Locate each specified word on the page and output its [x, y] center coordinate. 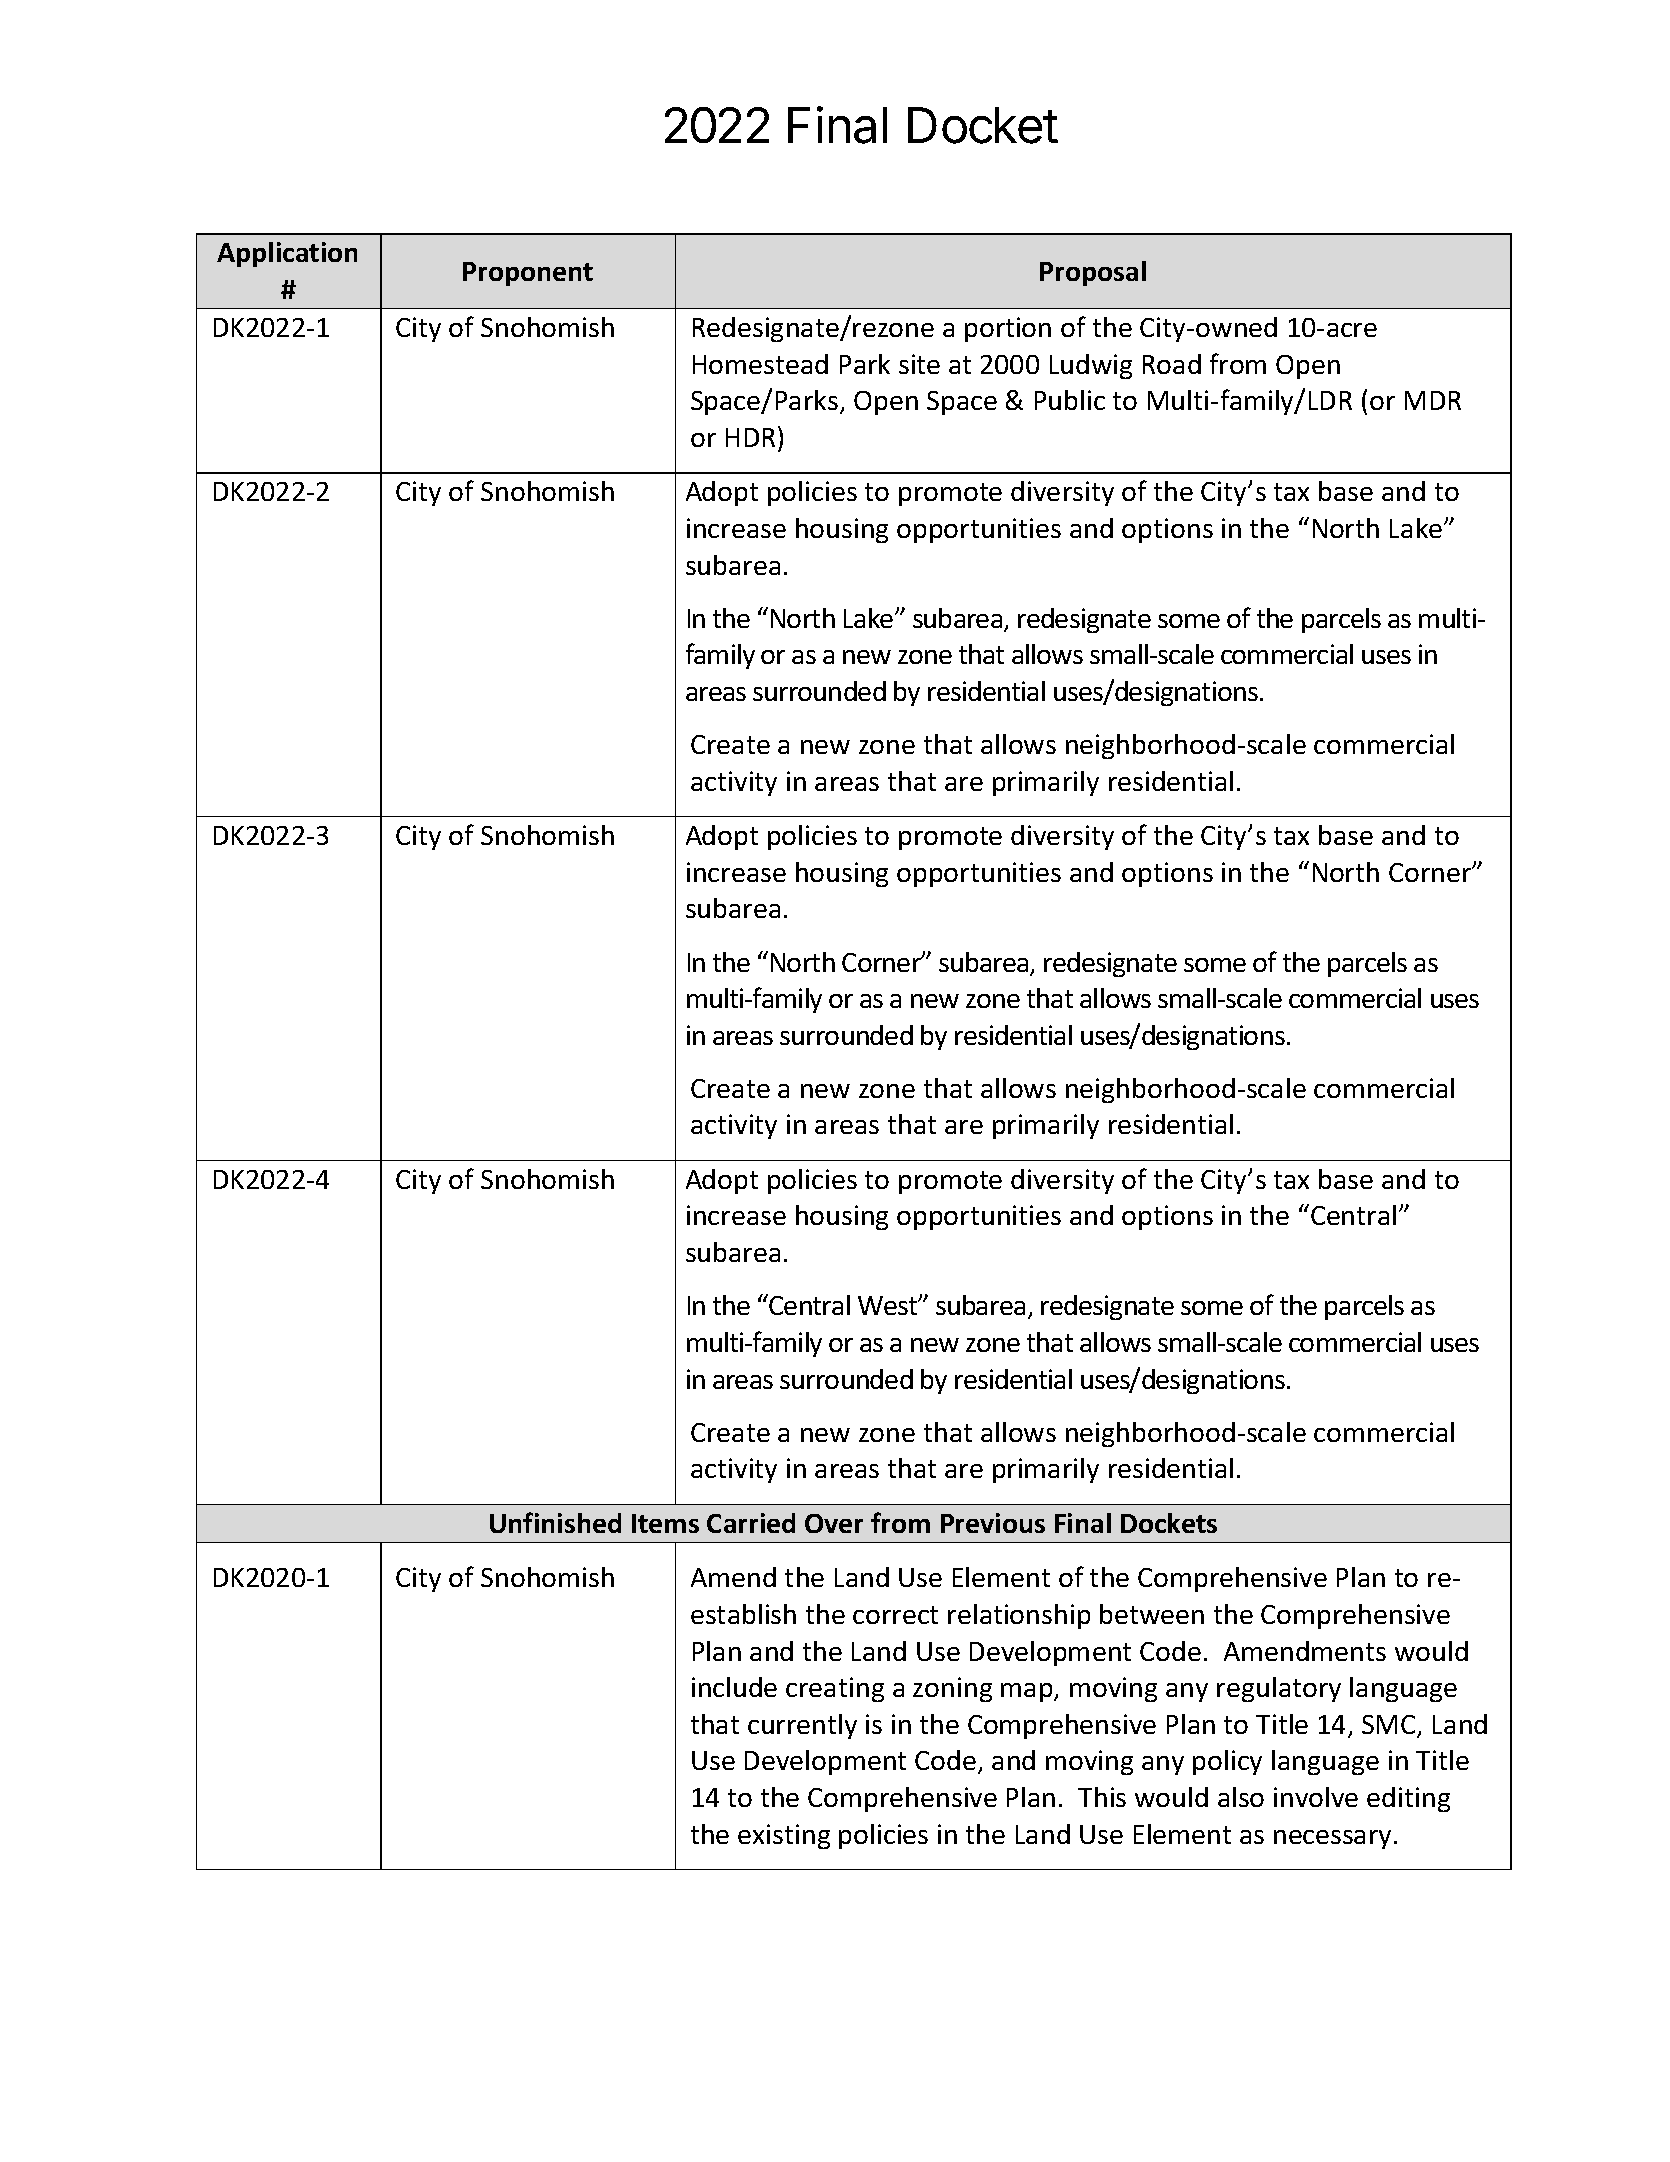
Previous [993, 1523]
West [889, 1305]
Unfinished [555, 1522]
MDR [1433, 400]
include [734, 1687]
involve [1316, 1797]
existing [784, 1836]
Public [1070, 400]
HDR [750, 437]
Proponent [528, 274]
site [919, 364]
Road [1172, 364]
